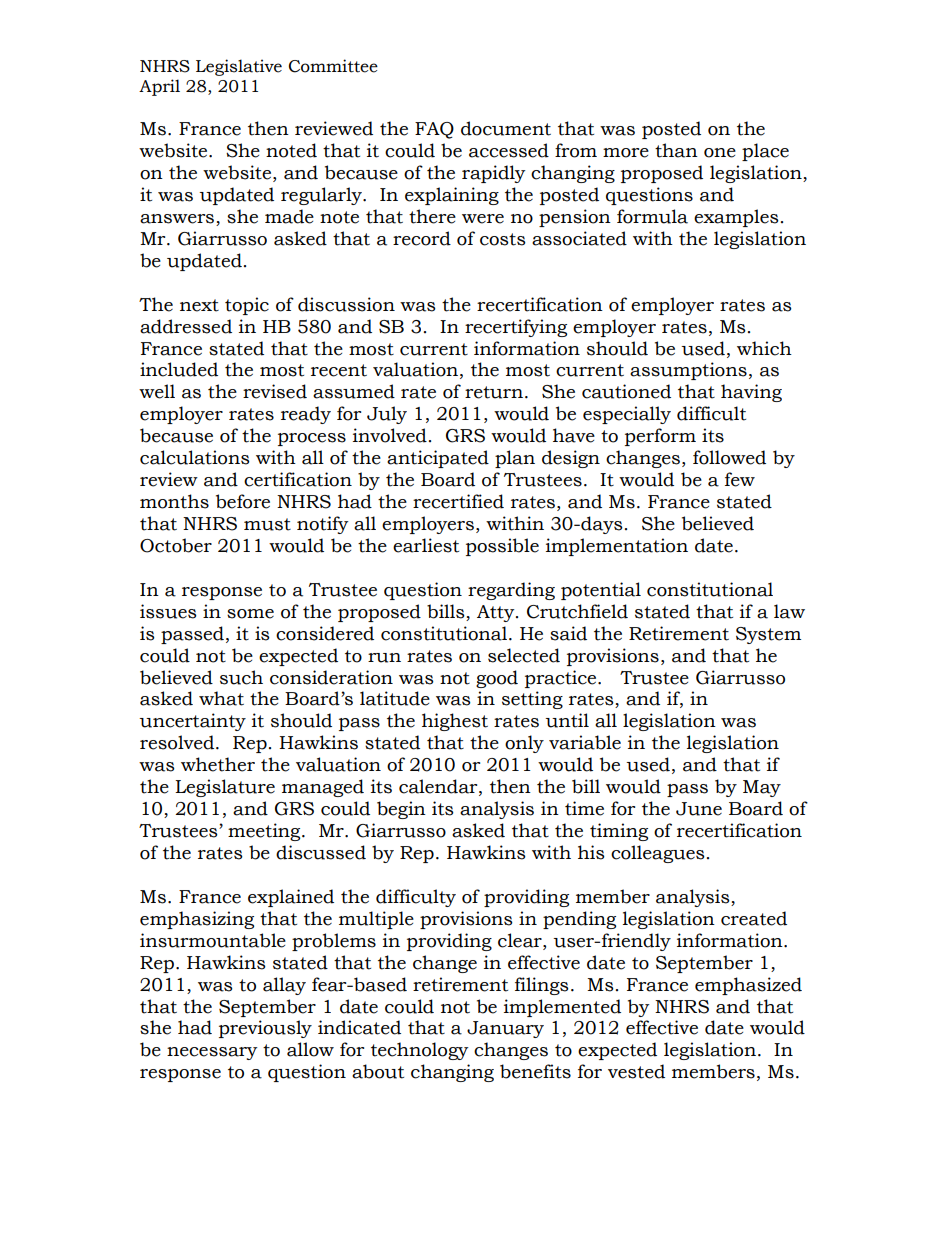  I want to click on good, so click(497, 679).
